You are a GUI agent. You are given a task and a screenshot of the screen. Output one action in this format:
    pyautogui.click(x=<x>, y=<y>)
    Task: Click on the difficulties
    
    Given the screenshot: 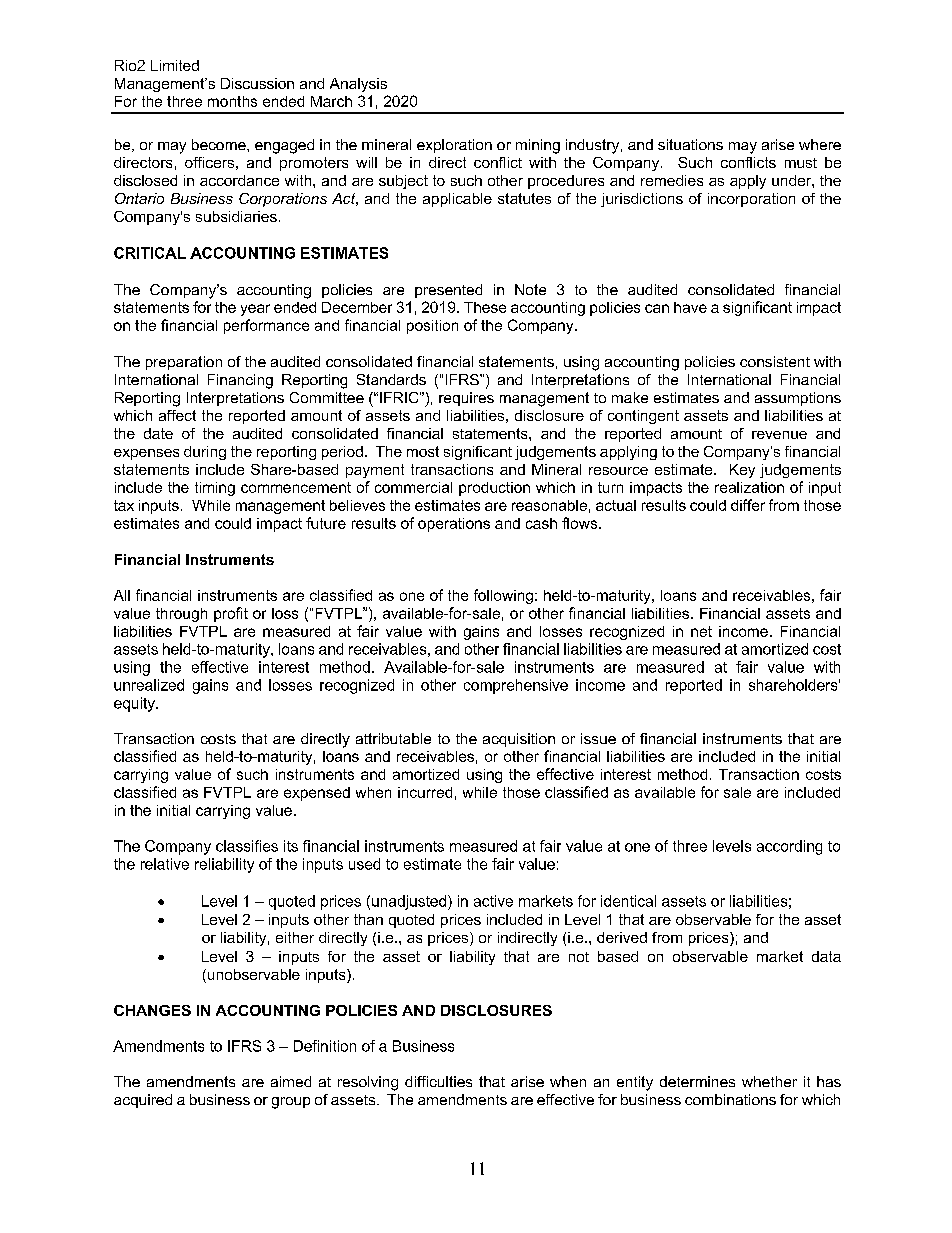 What is the action you would take?
    pyautogui.click(x=438, y=1081)
